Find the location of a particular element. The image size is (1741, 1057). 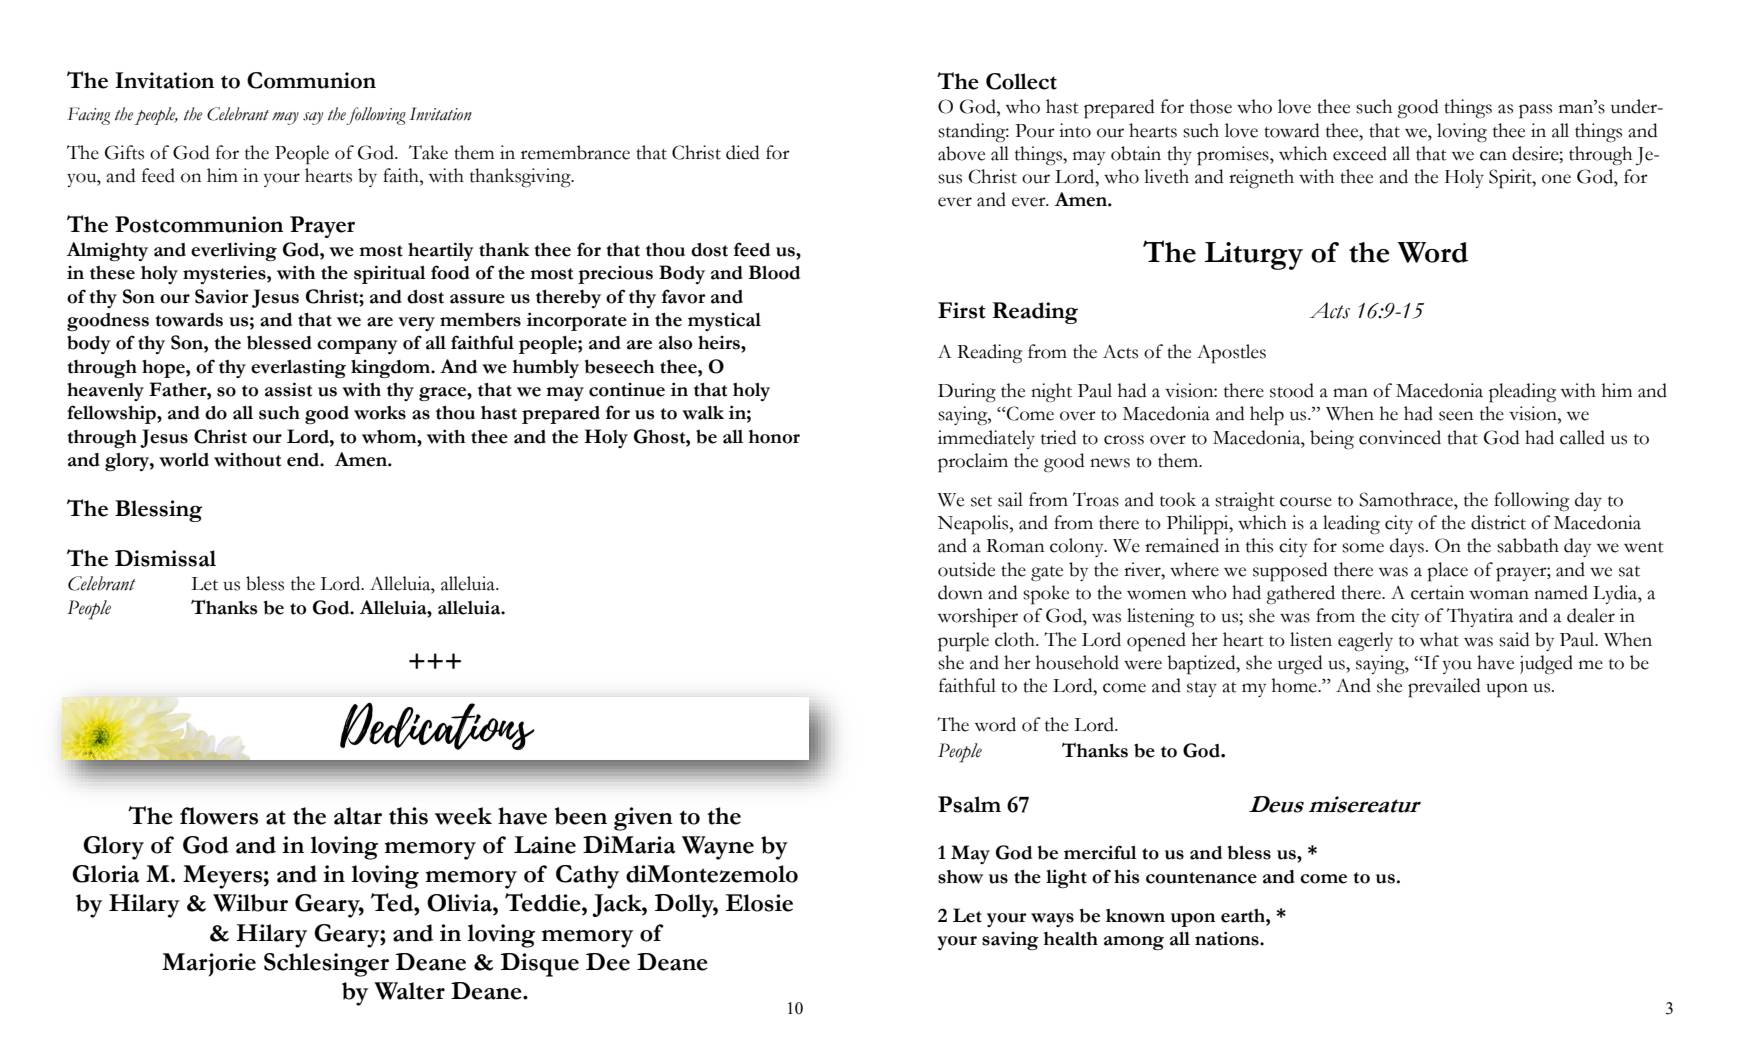

Dismissal is located at coordinates (165, 558).
